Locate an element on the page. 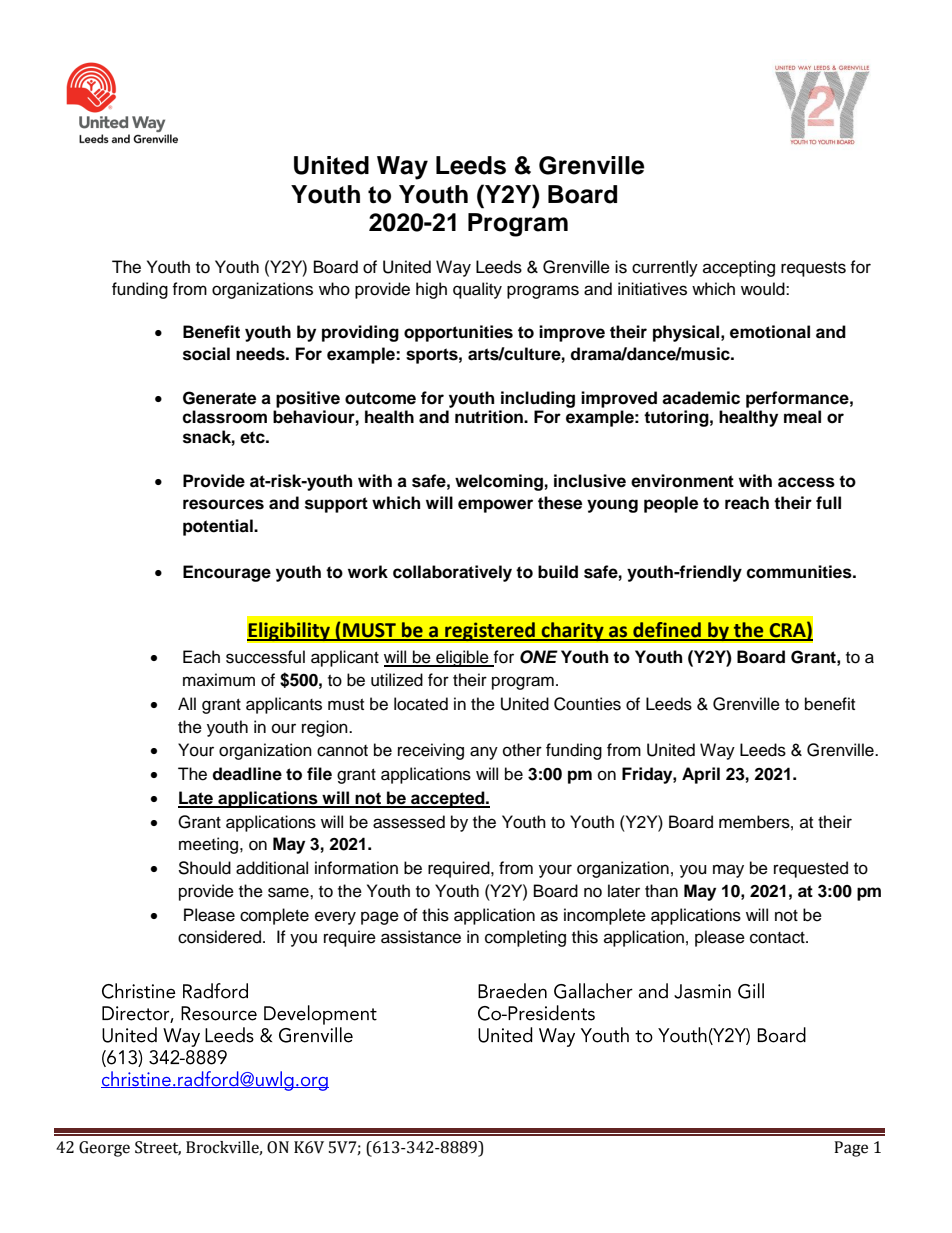 The image size is (952, 1233). contact is located at coordinates (778, 938).
